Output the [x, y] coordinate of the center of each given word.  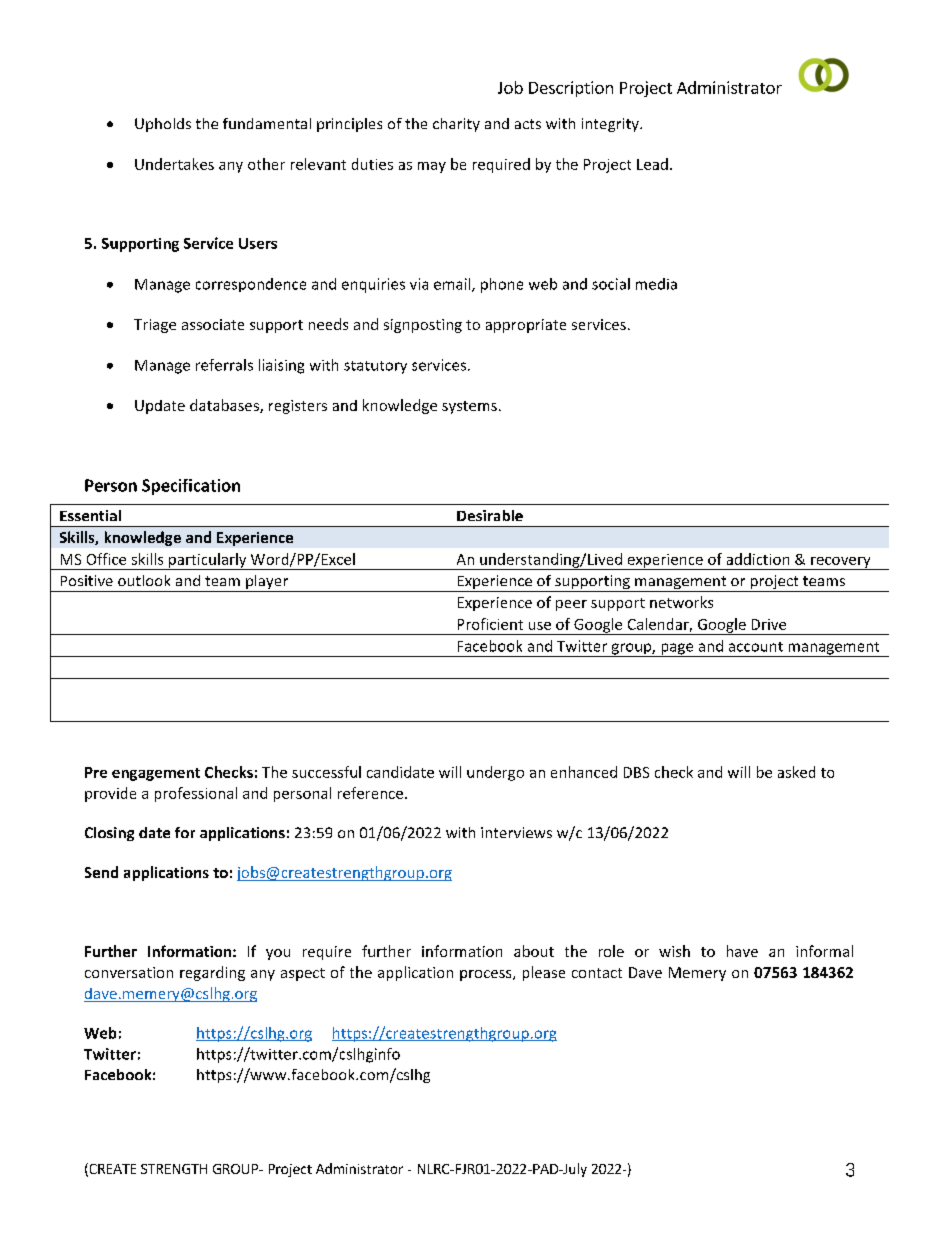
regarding [212, 973]
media [656, 284]
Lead [652, 164]
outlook [144, 580]
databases [225, 406]
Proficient [490, 624]
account [756, 647]
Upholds [163, 125]
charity [456, 125]
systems [469, 407]
